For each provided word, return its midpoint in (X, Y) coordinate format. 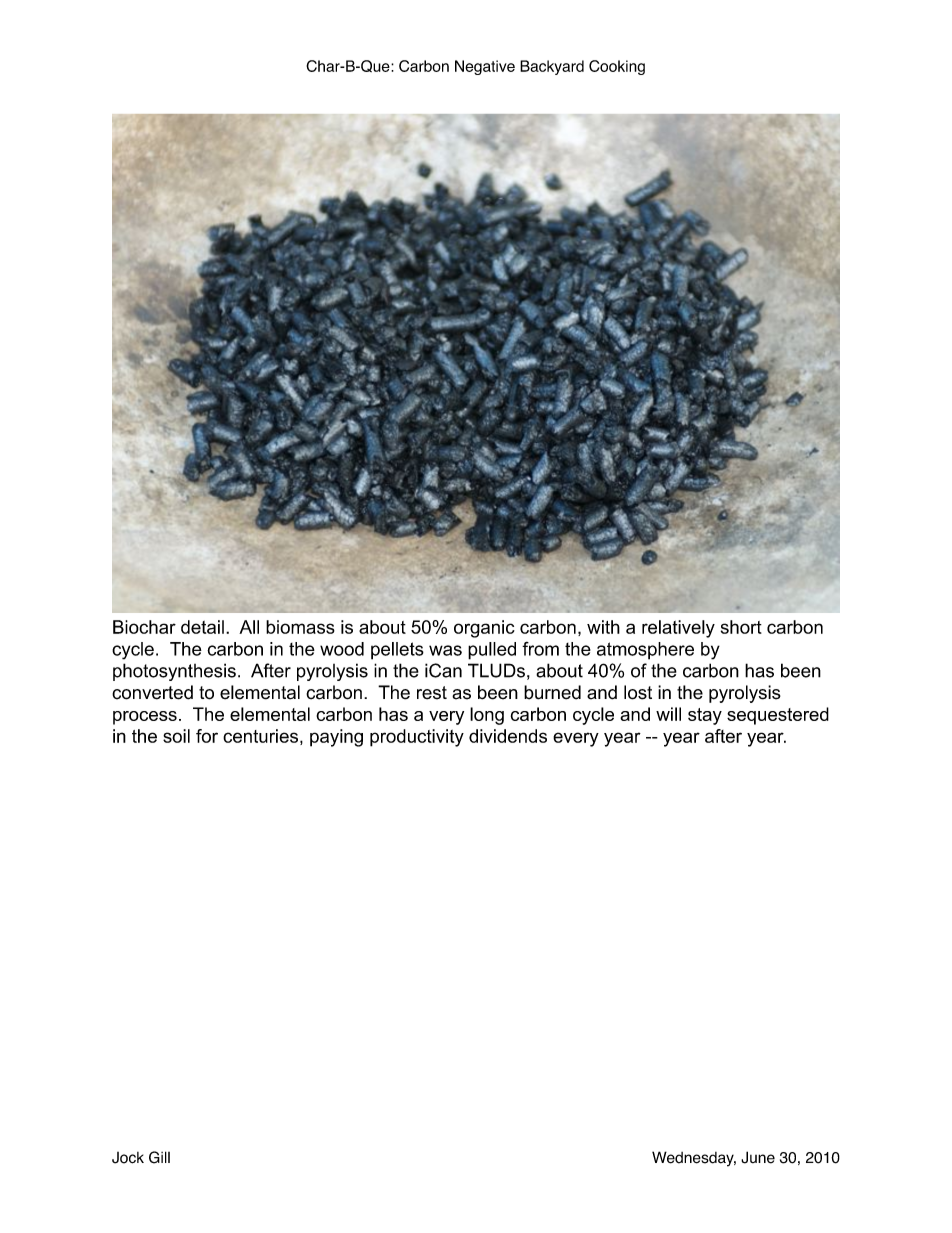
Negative (485, 67)
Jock (128, 1158)
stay (705, 716)
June (758, 1157)
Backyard (552, 67)
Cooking (617, 67)
